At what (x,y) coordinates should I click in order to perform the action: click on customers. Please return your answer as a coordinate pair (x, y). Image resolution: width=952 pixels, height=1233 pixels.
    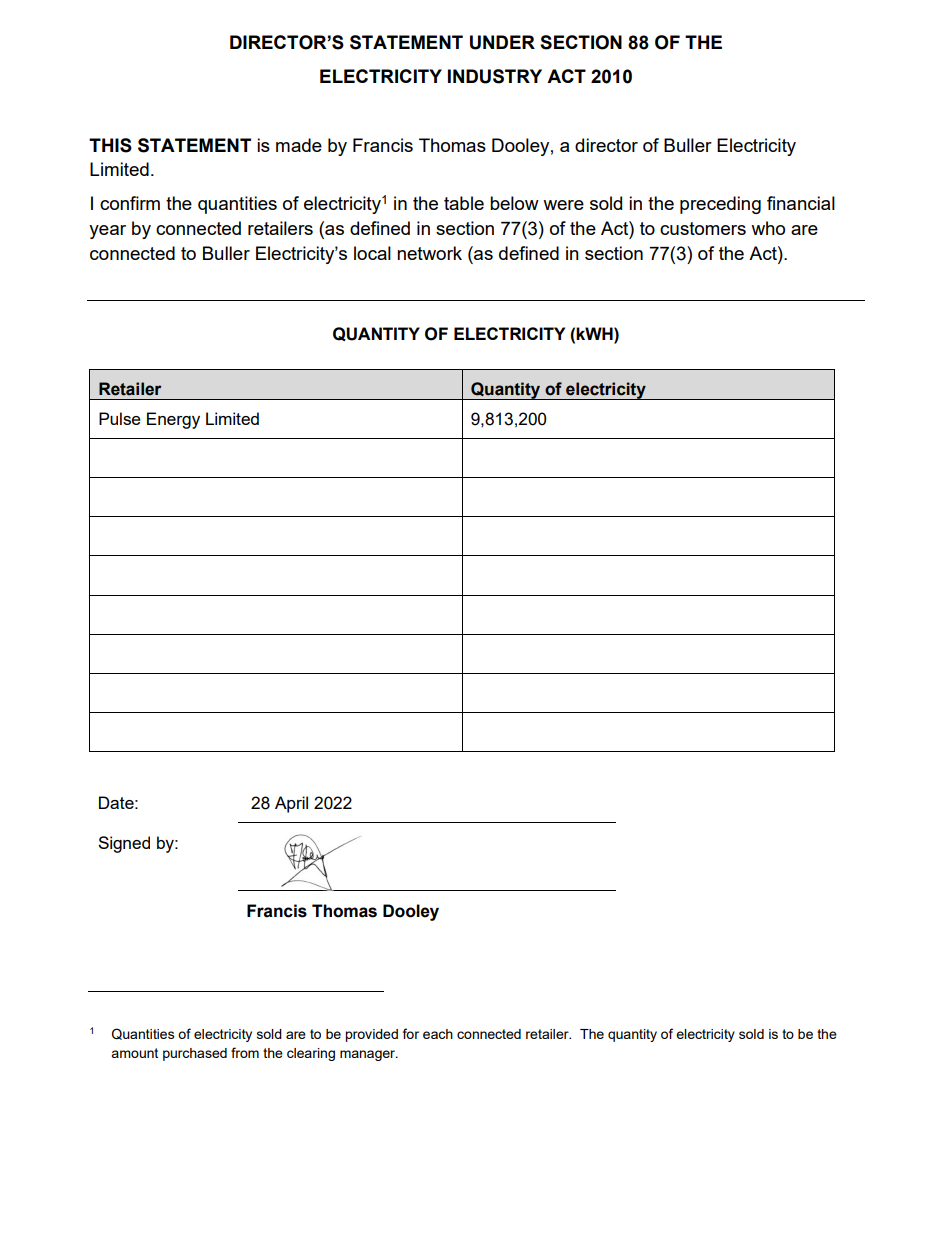
    Looking at the image, I should click on (703, 228).
